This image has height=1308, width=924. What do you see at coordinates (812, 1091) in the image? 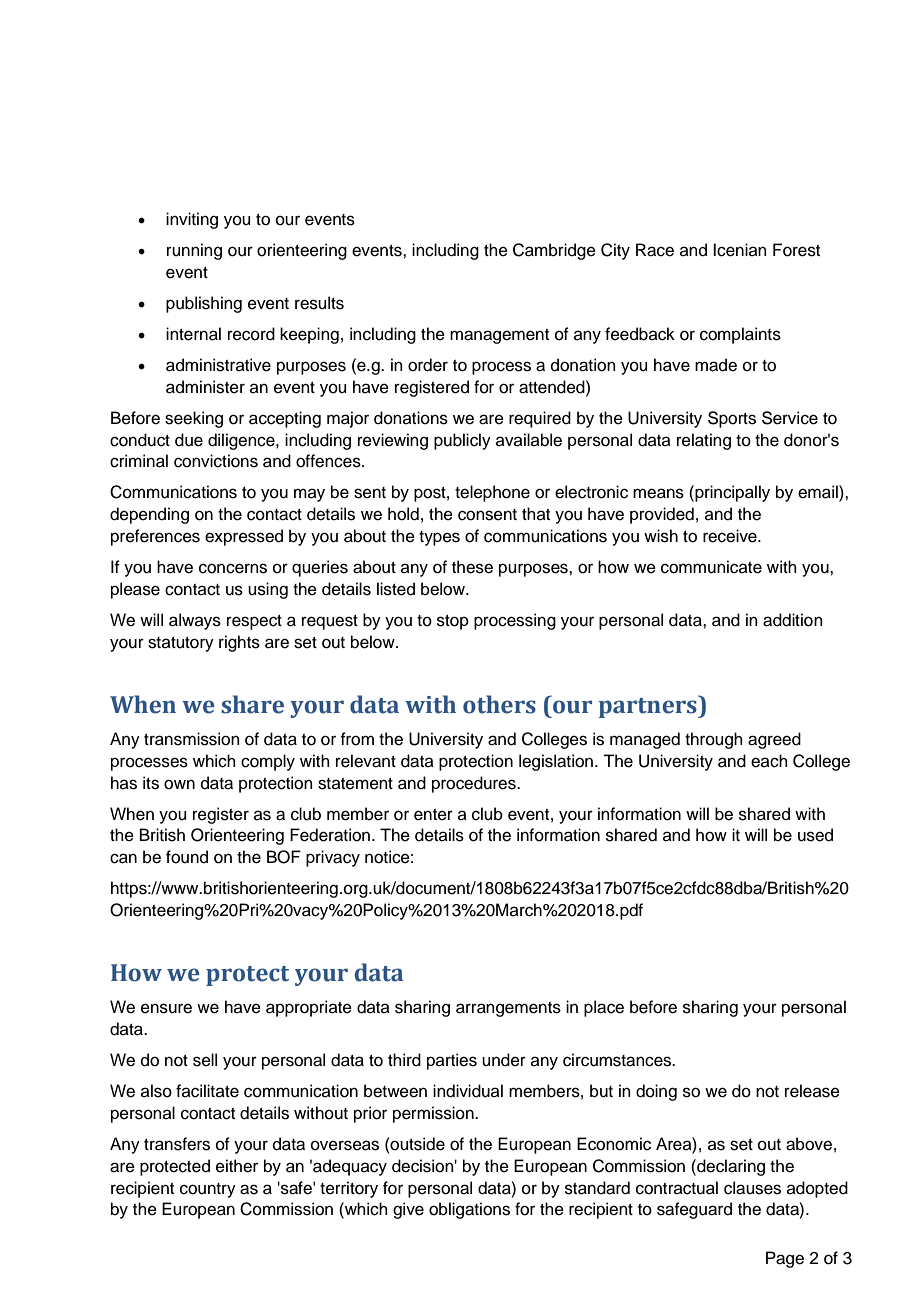
I see `release` at bounding box center [812, 1091].
